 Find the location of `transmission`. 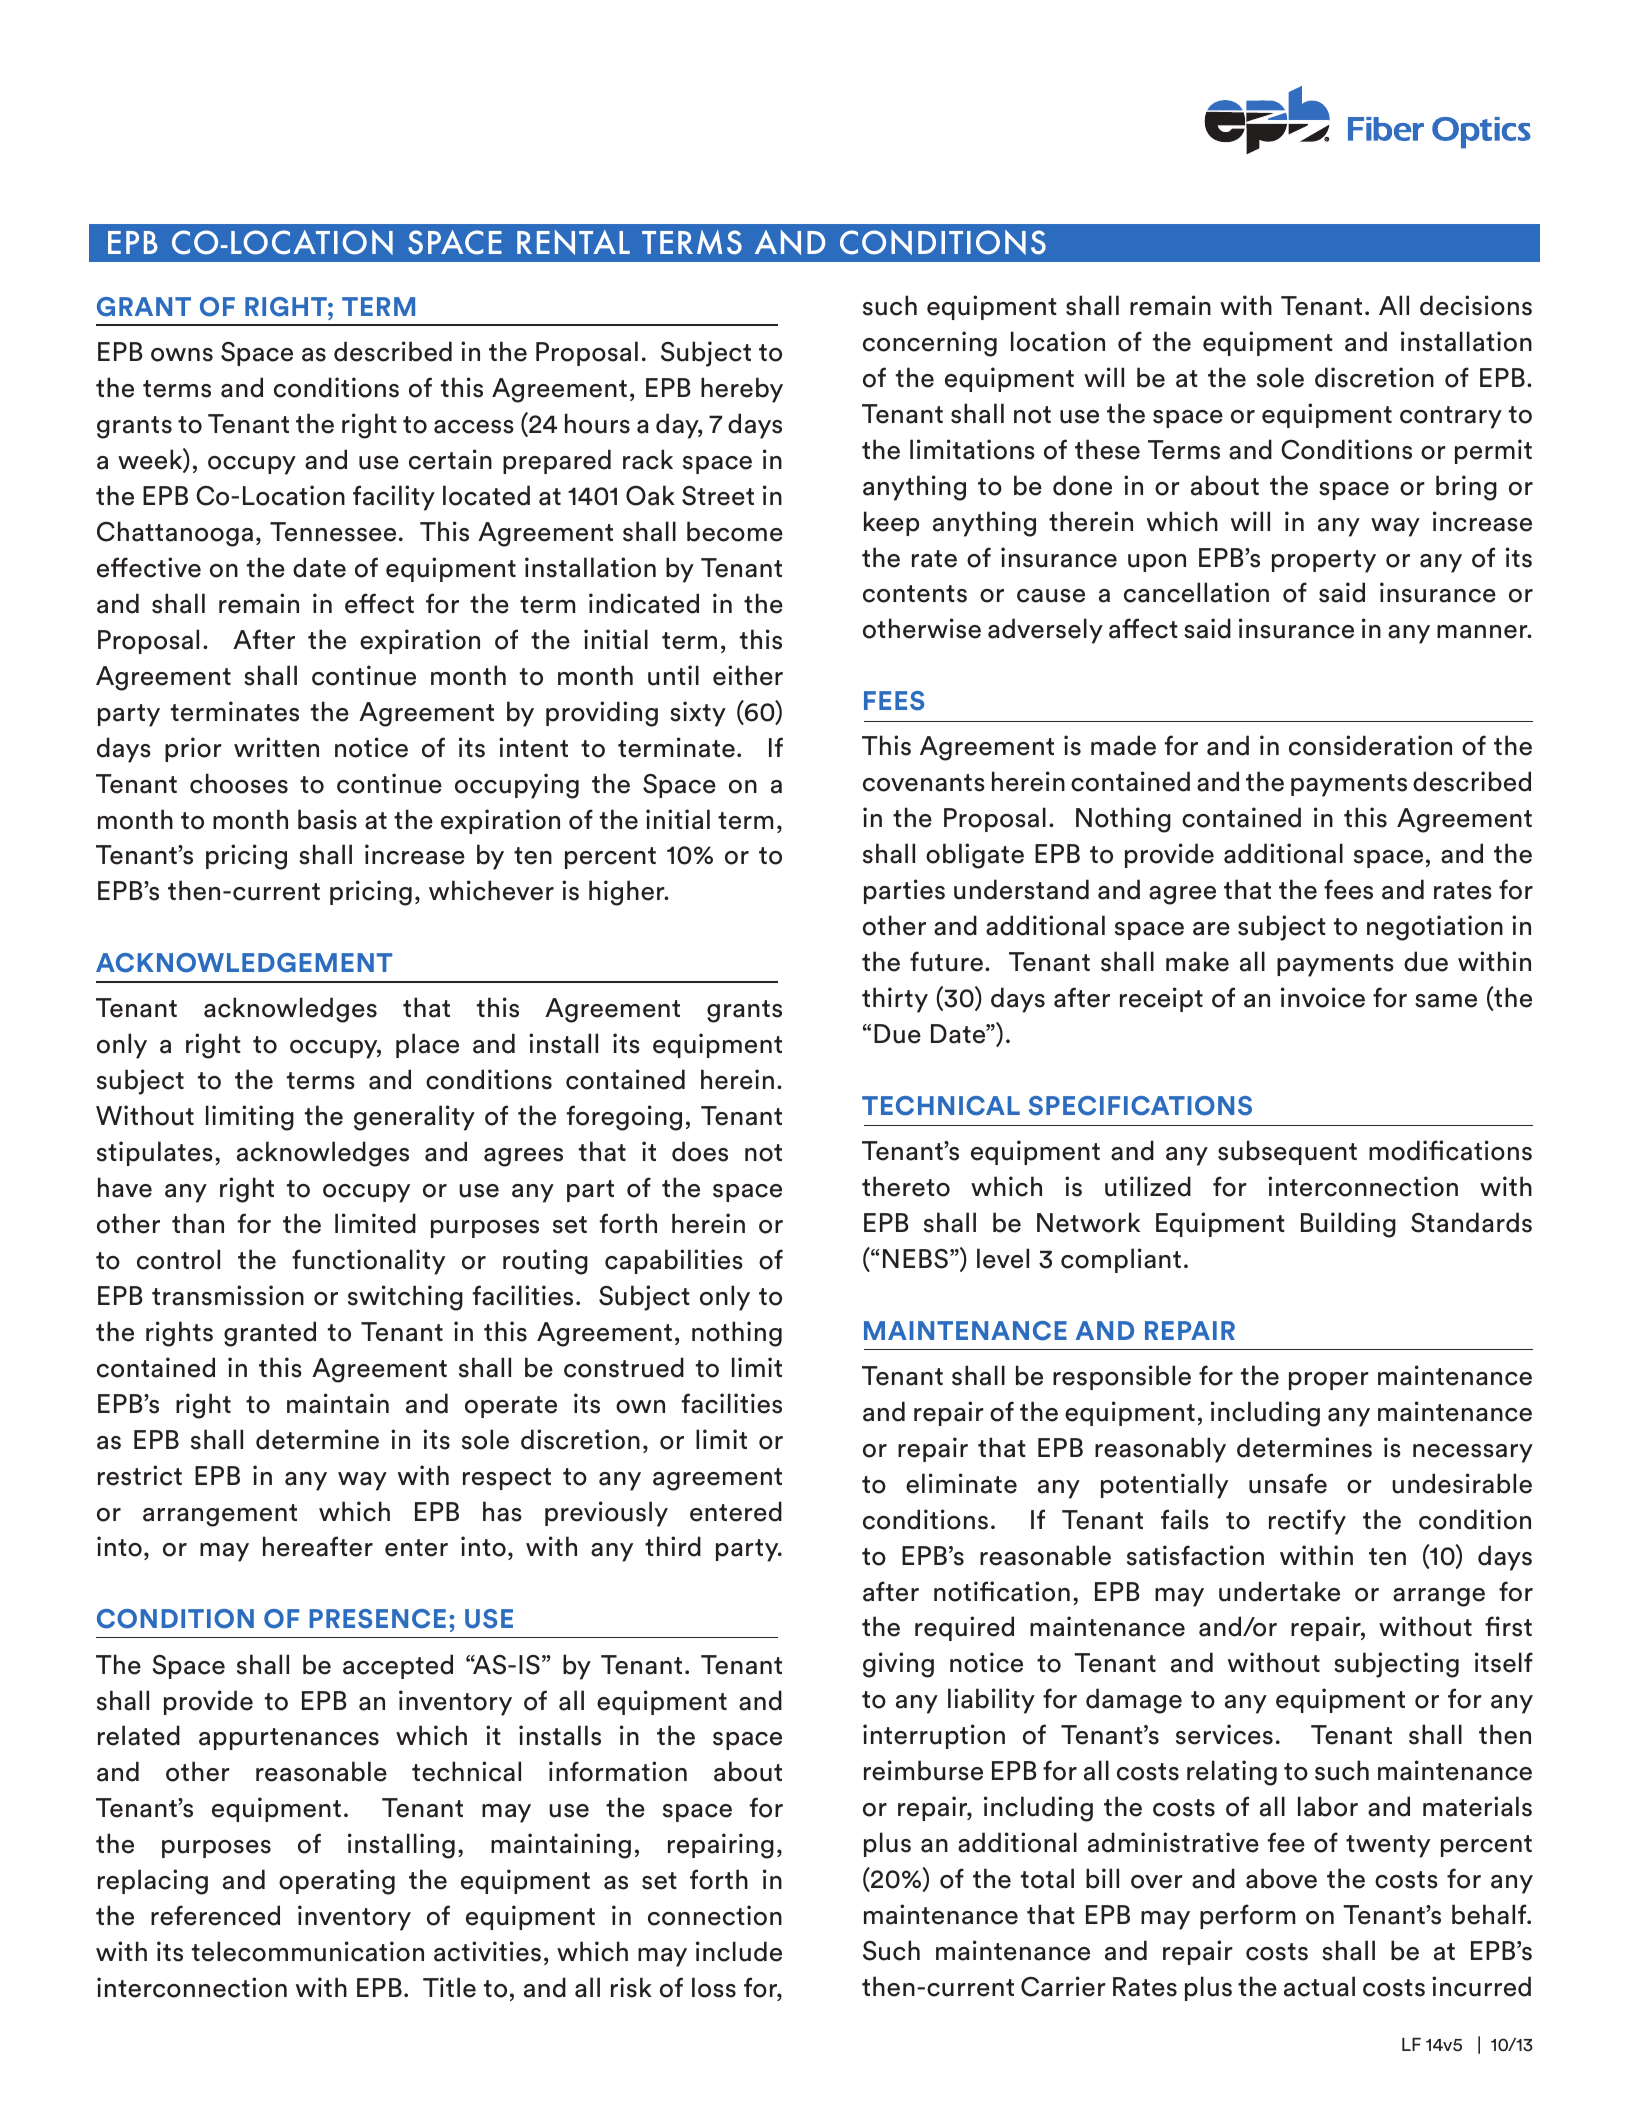

transmission is located at coordinates (228, 1295).
